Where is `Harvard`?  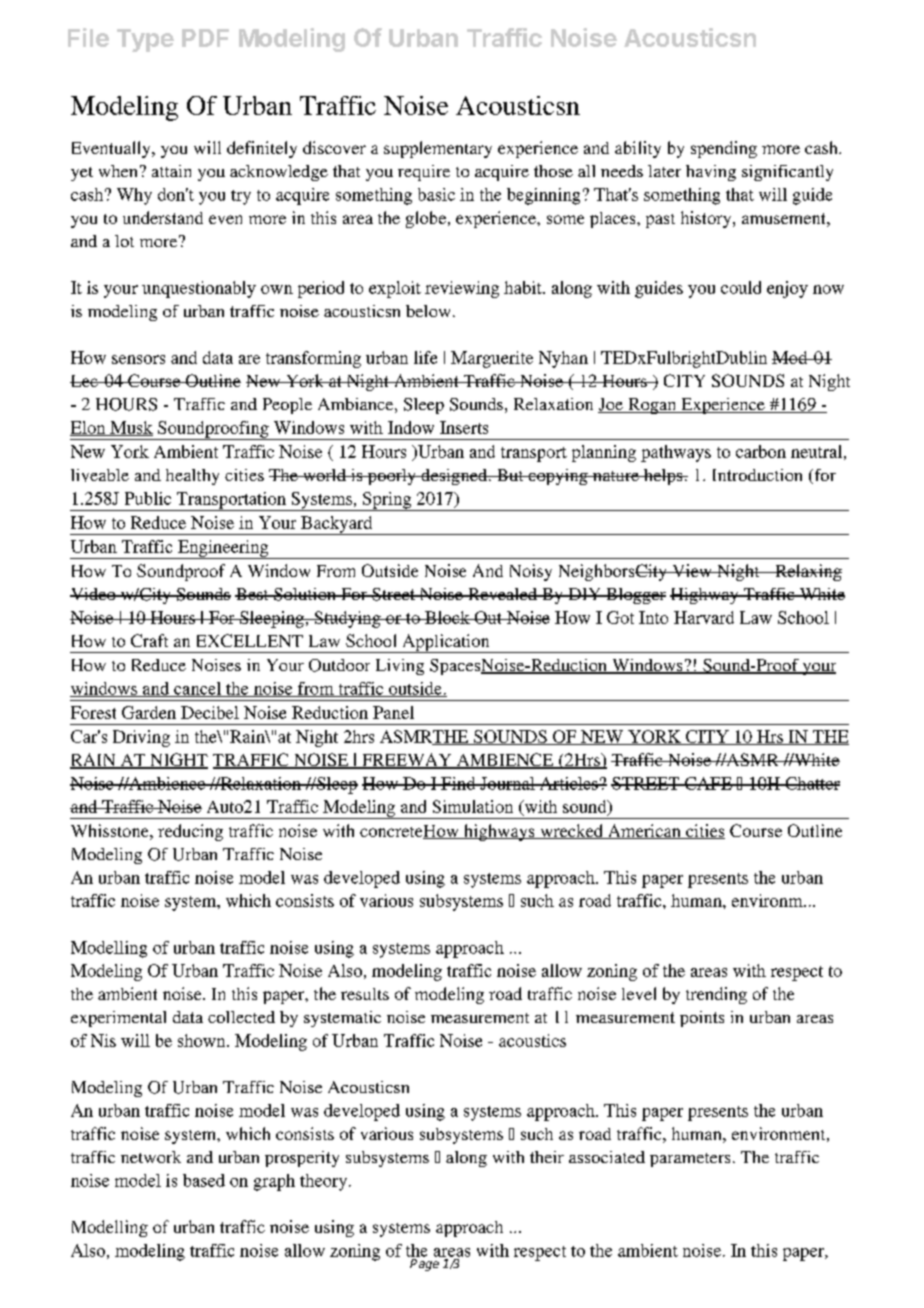
Harvard is located at coordinates (704, 617).
